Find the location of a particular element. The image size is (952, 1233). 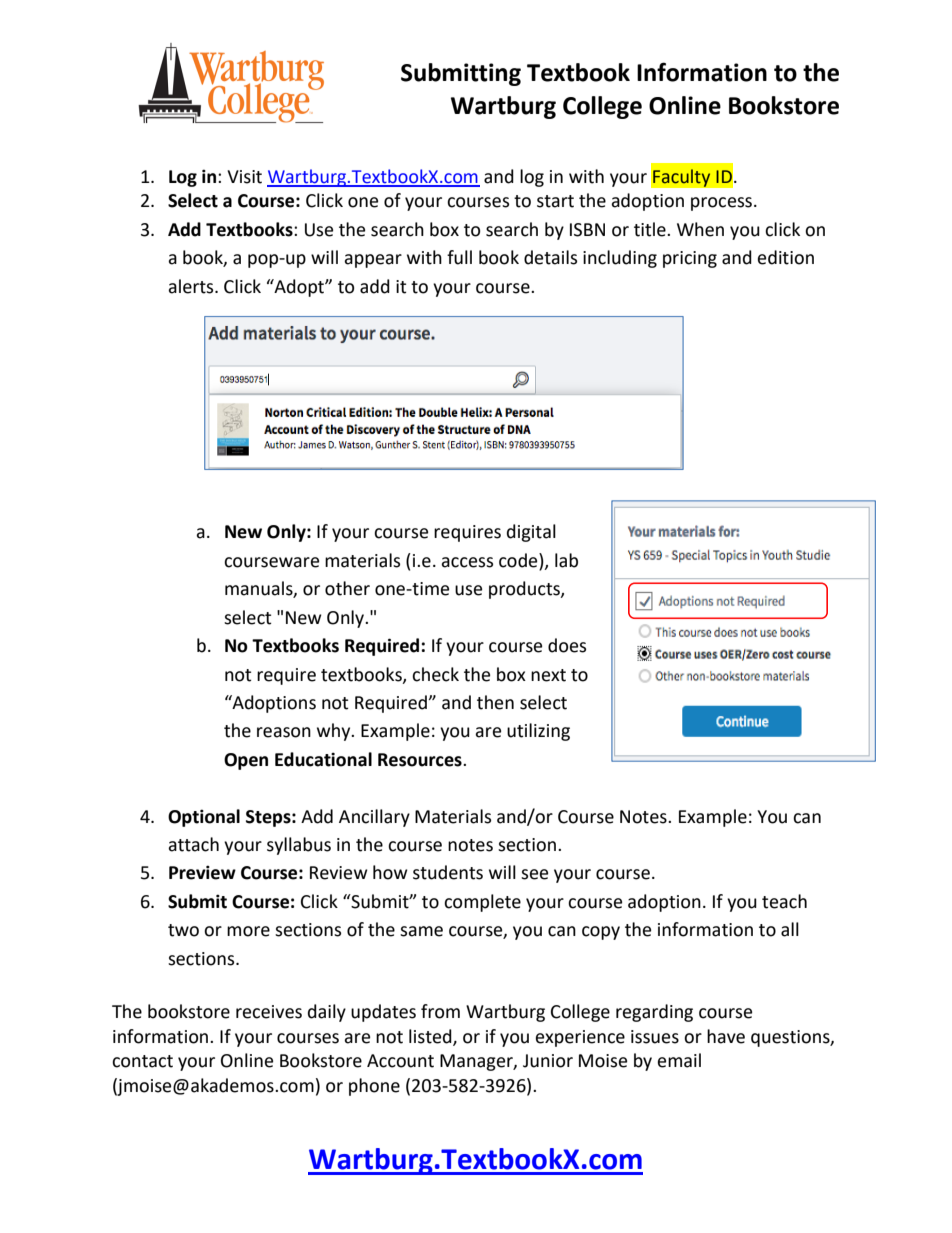

pricing is located at coordinates (690, 259).
